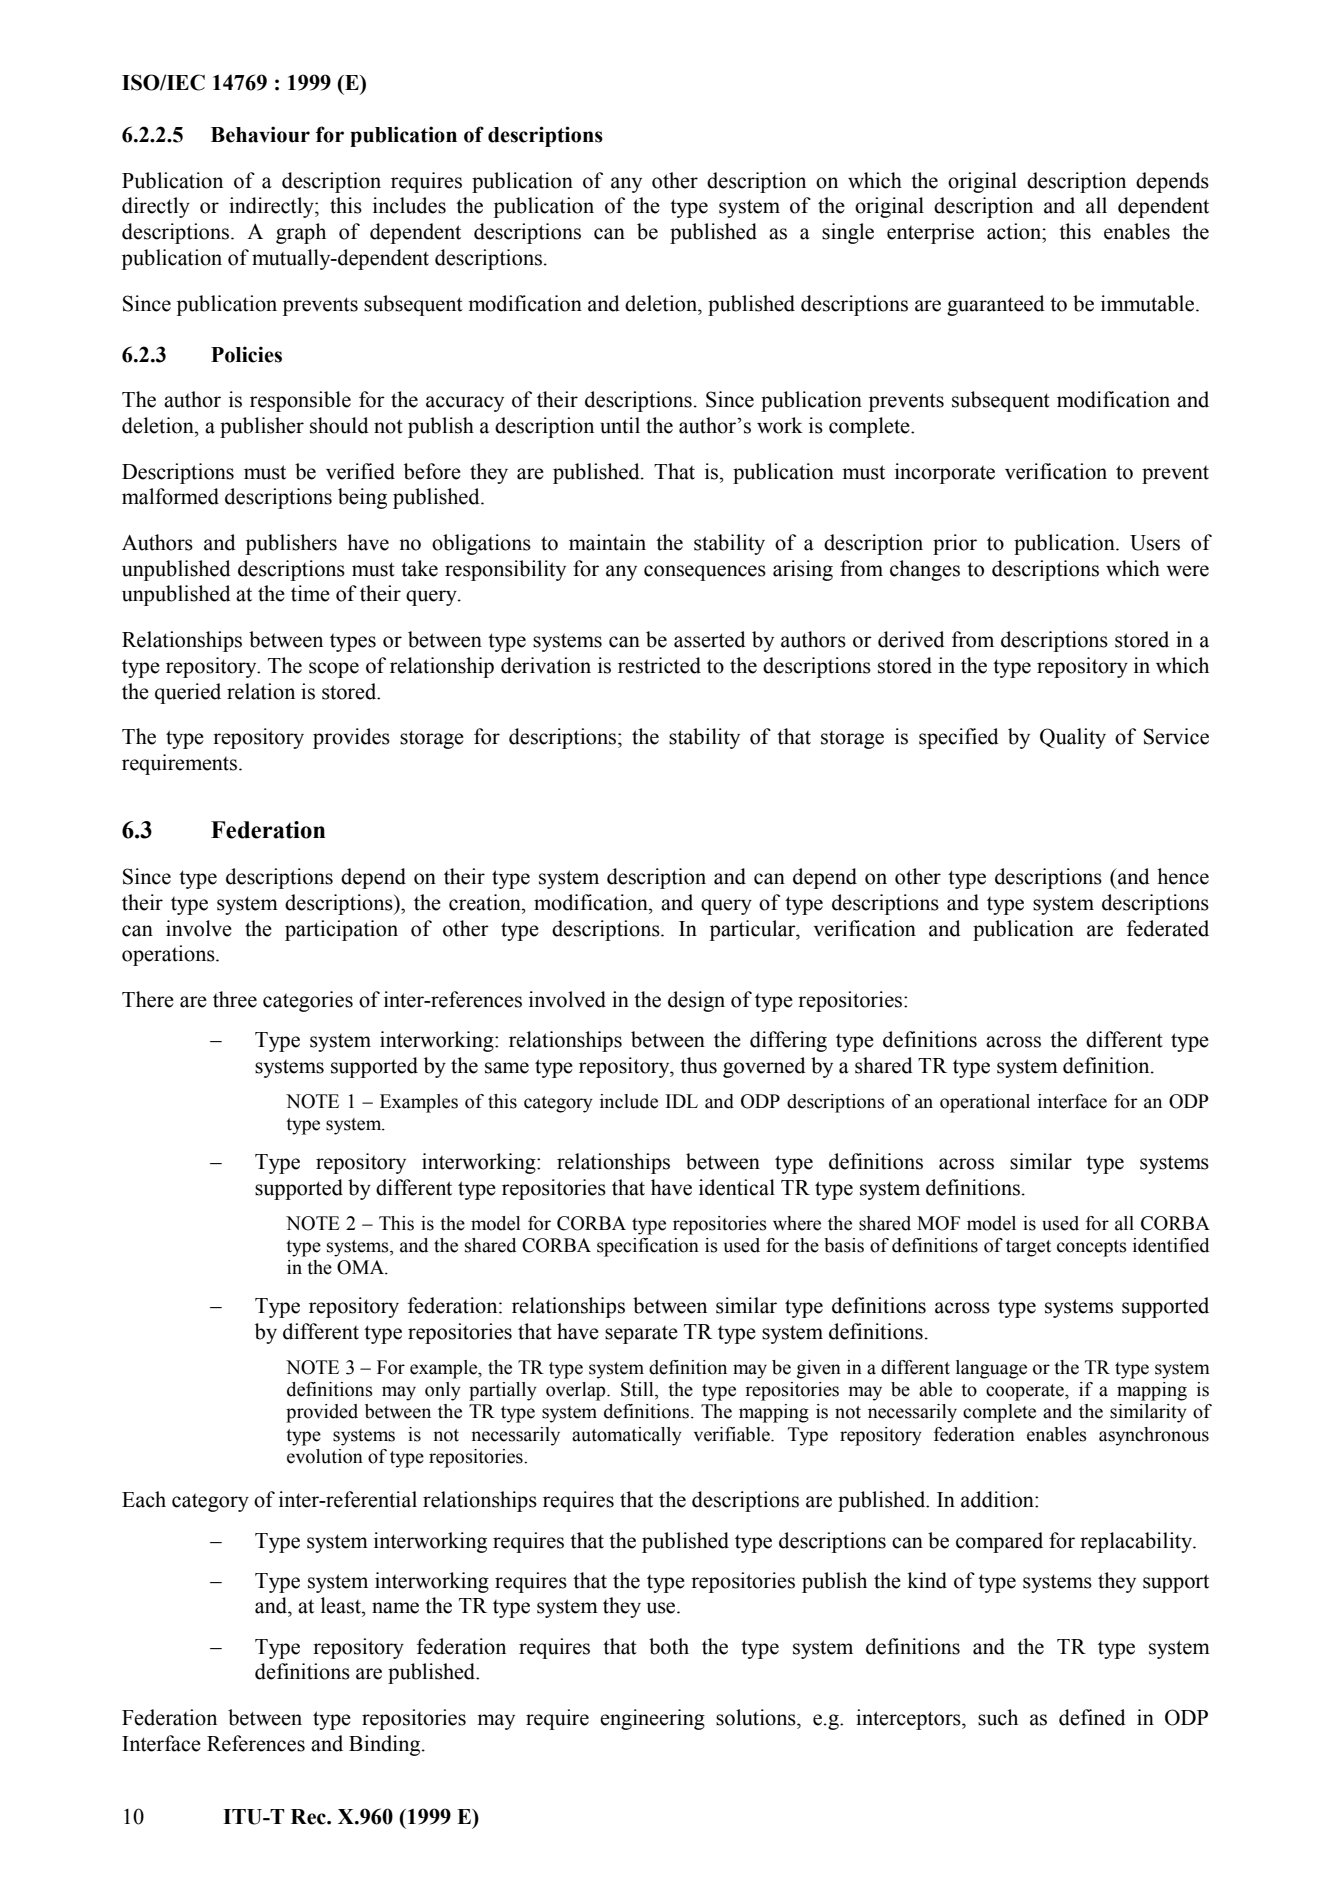 Image resolution: width=1330 pixels, height=1883 pixels. Describe the element at coordinates (260, 134) in the screenshot. I see `Behaviour` at that location.
